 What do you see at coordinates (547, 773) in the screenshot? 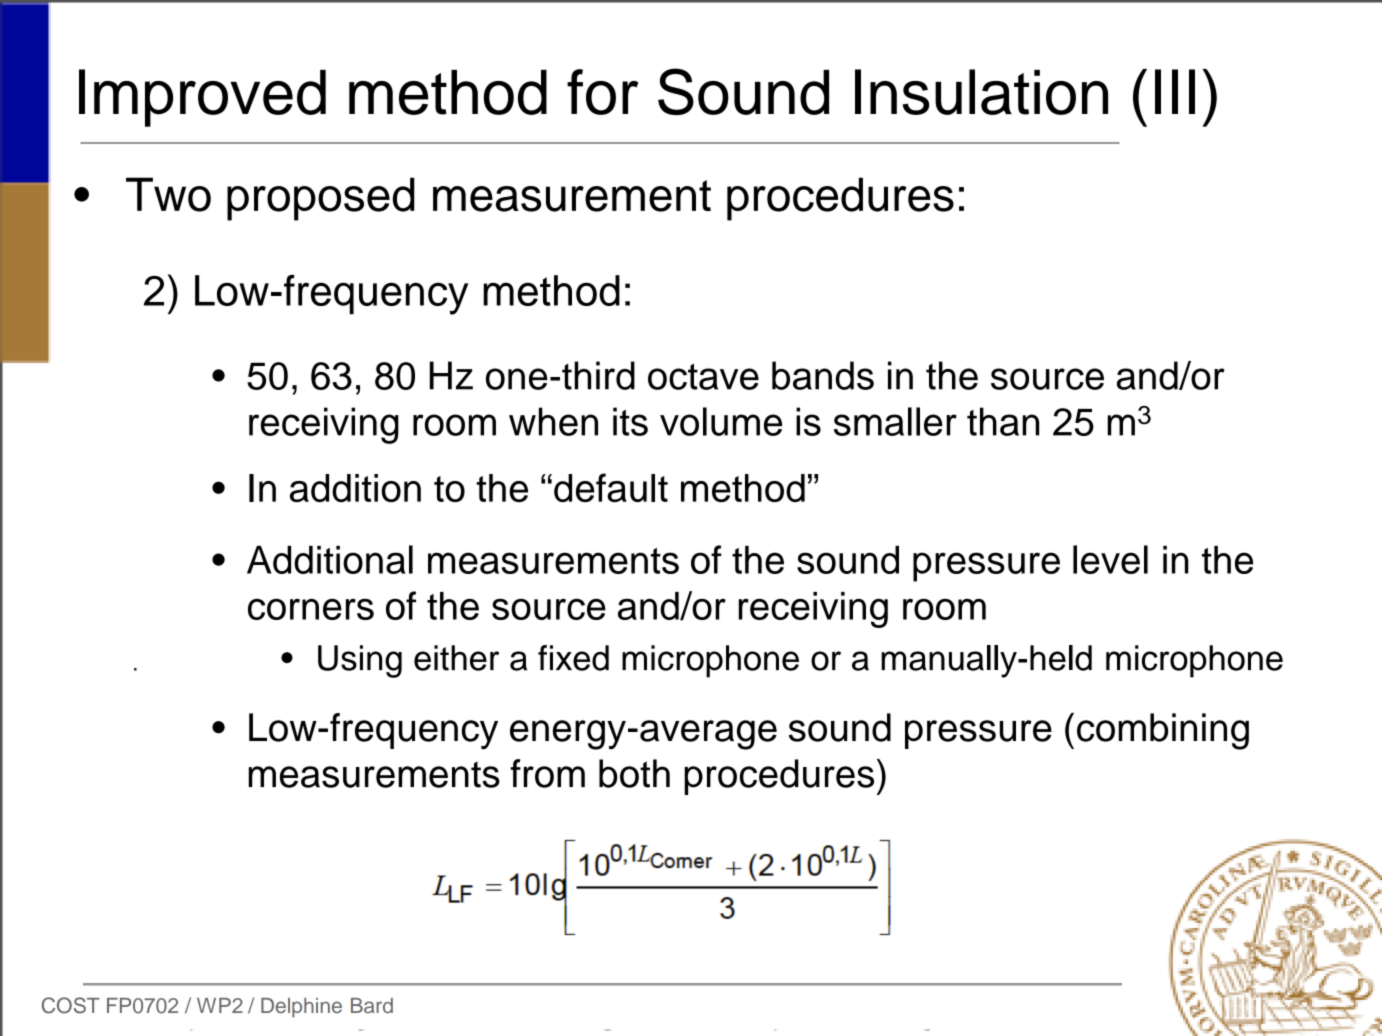
I see `from` at bounding box center [547, 773].
